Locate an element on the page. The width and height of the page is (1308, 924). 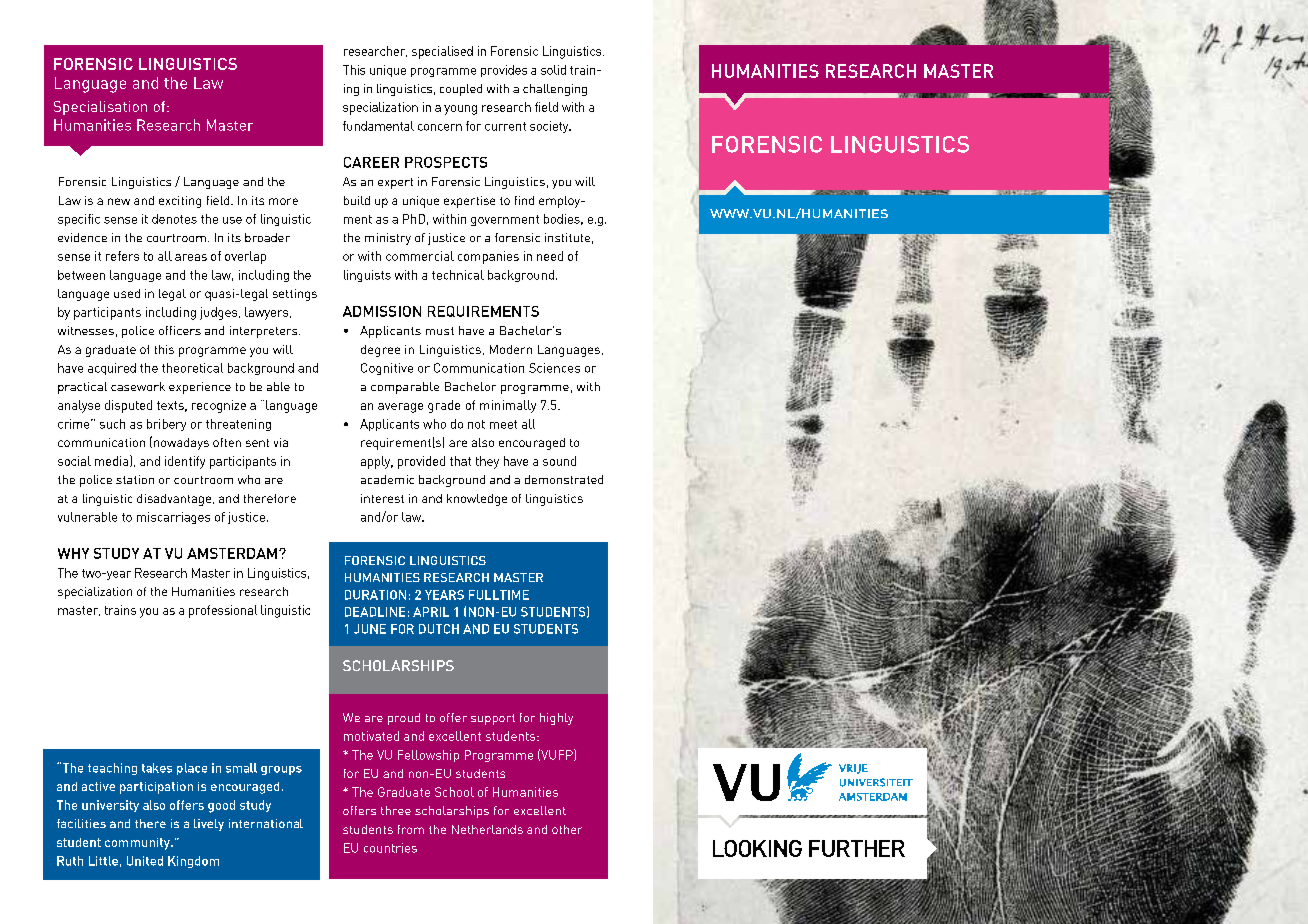
provides is located at coordinates (504, 71).
